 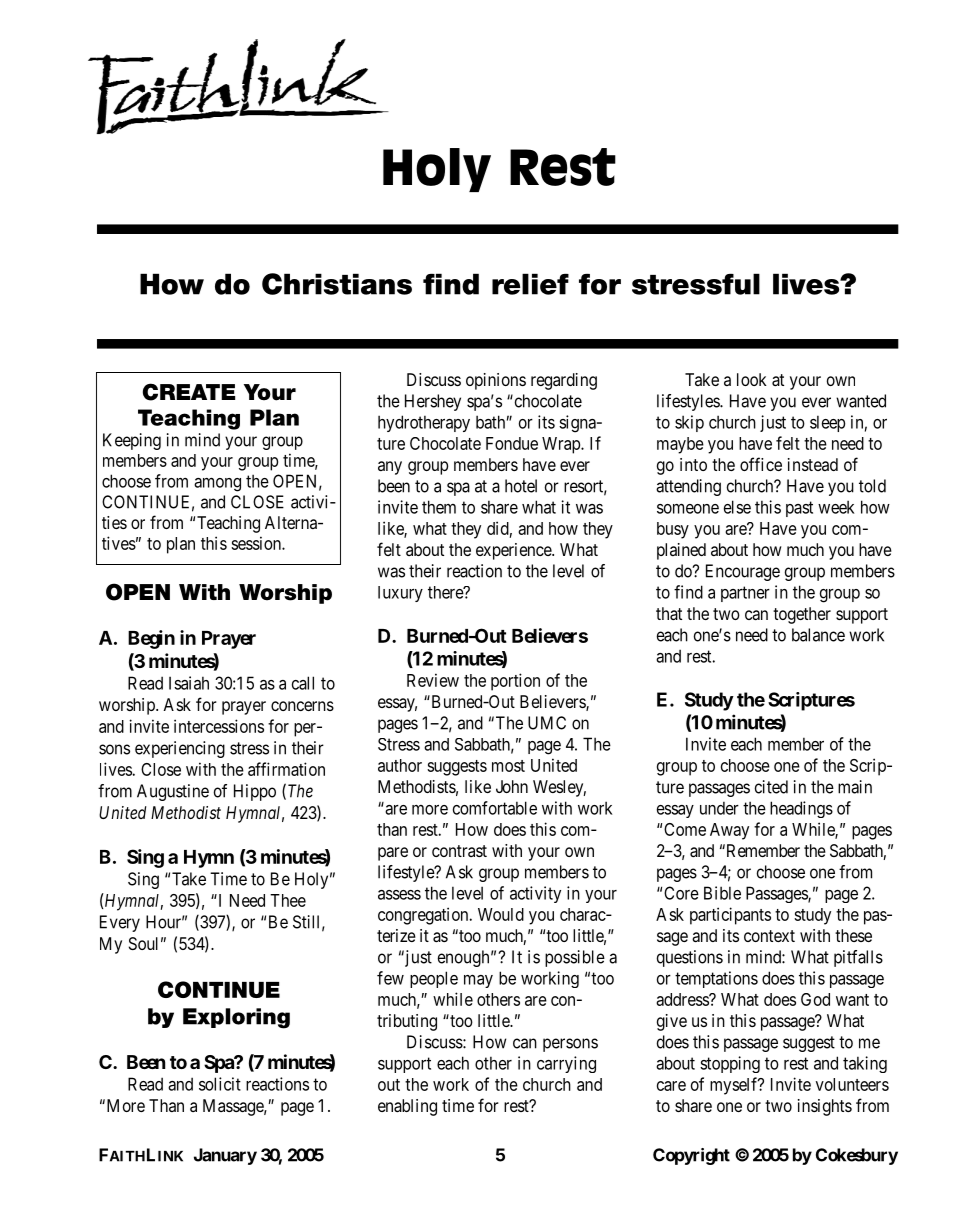 I want to click on look, so click(x=752, y=379).
